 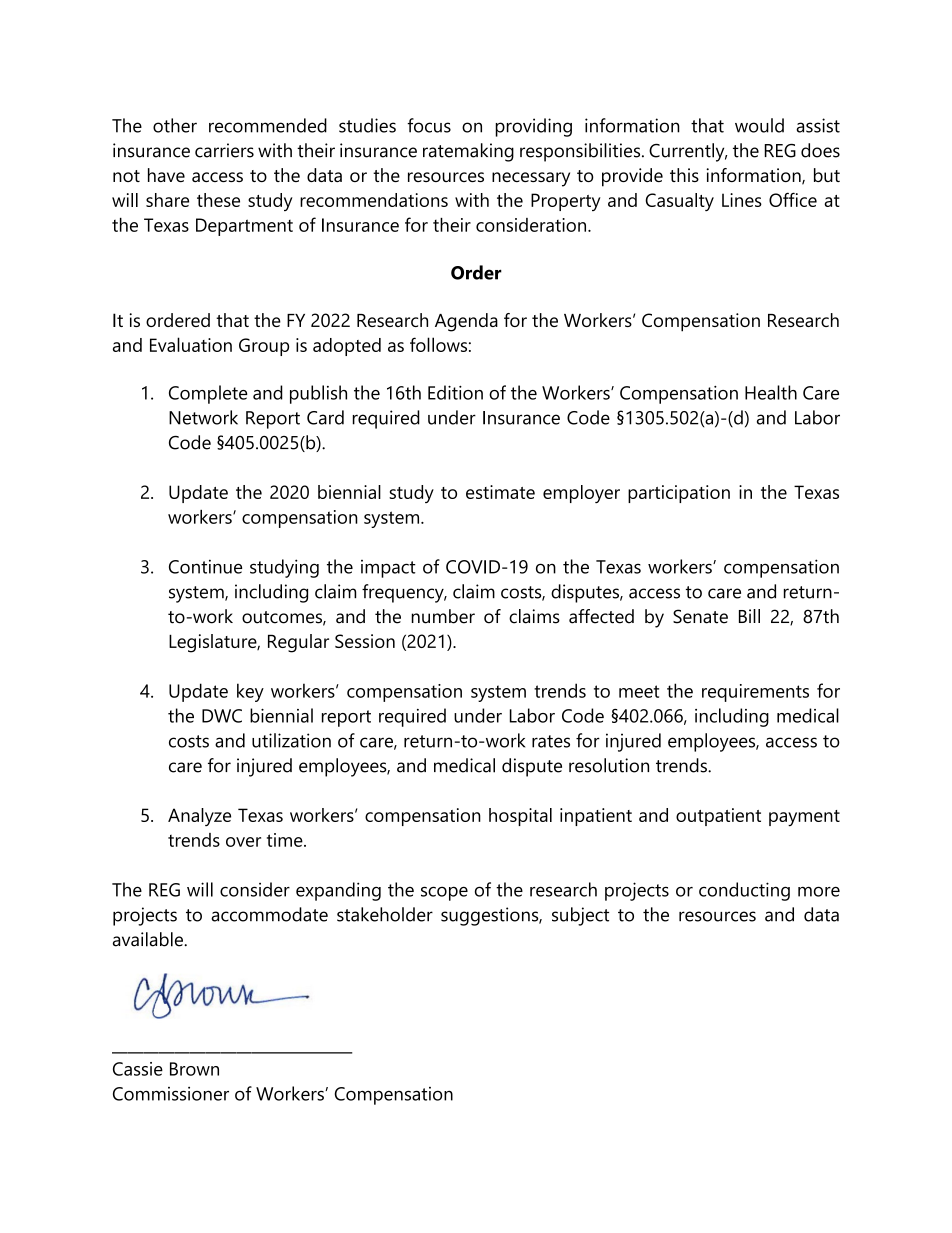 I want to click on carriers, so click(x=224, y=150).
